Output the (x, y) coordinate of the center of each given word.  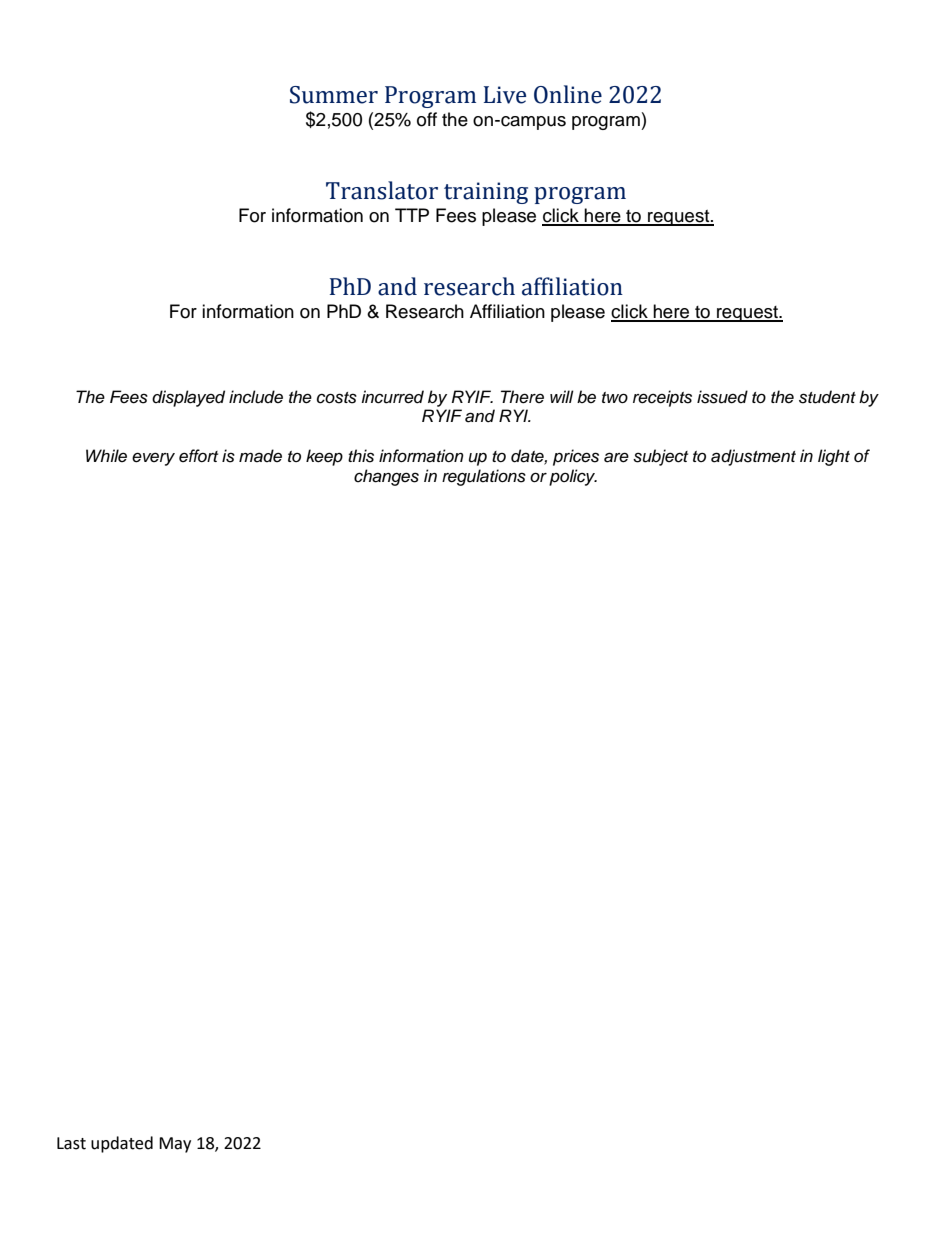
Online (568, 94)
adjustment (753, 457)
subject (660, 457)
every (153, 459)
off (427, 119)
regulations (484, 477)
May (175, 1145)
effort (198, 455)
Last (71, 1143)
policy (573, 477)
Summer (334, 95)
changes (386, 477)
